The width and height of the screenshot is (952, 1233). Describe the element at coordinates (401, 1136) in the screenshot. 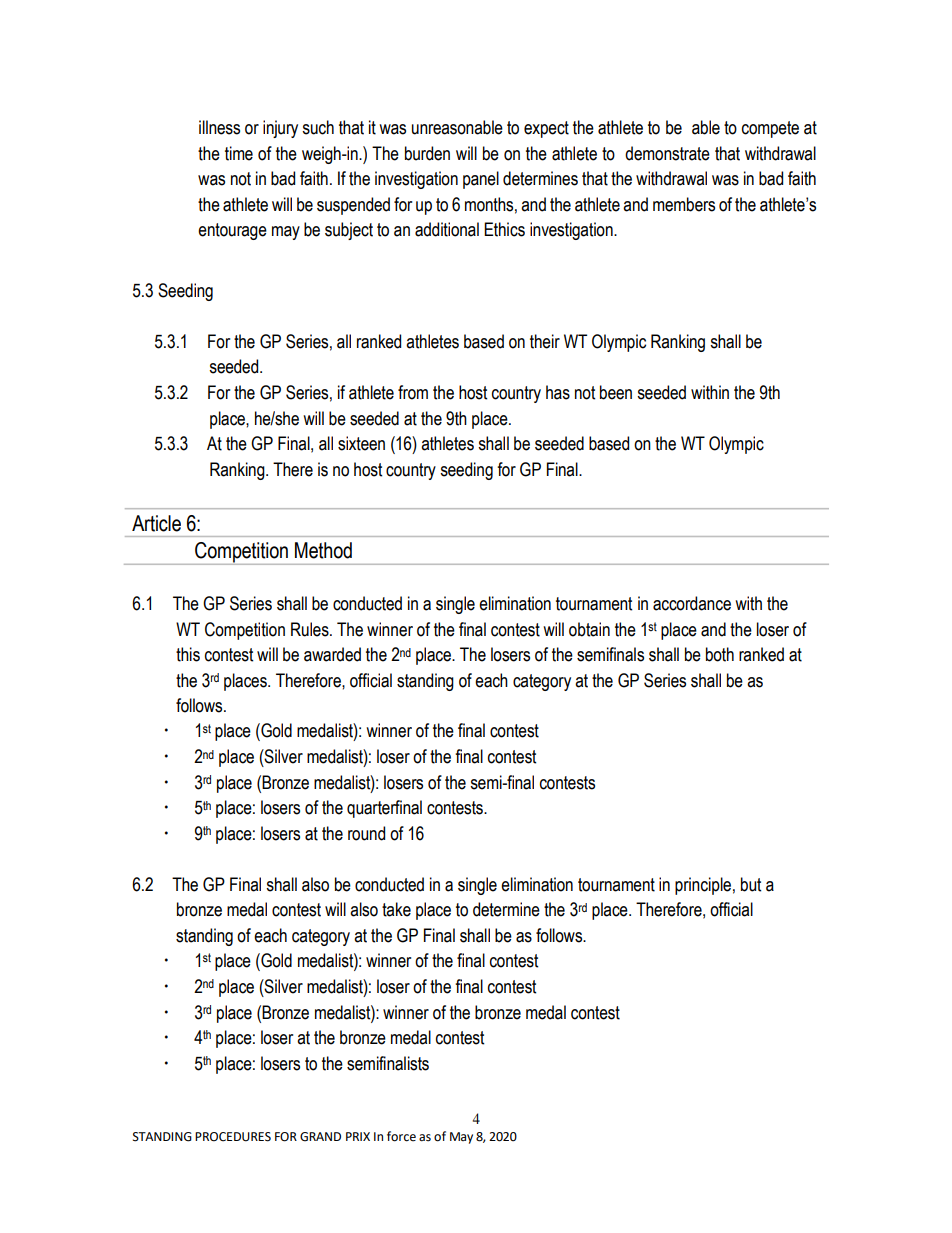

I see `force` at that location.
